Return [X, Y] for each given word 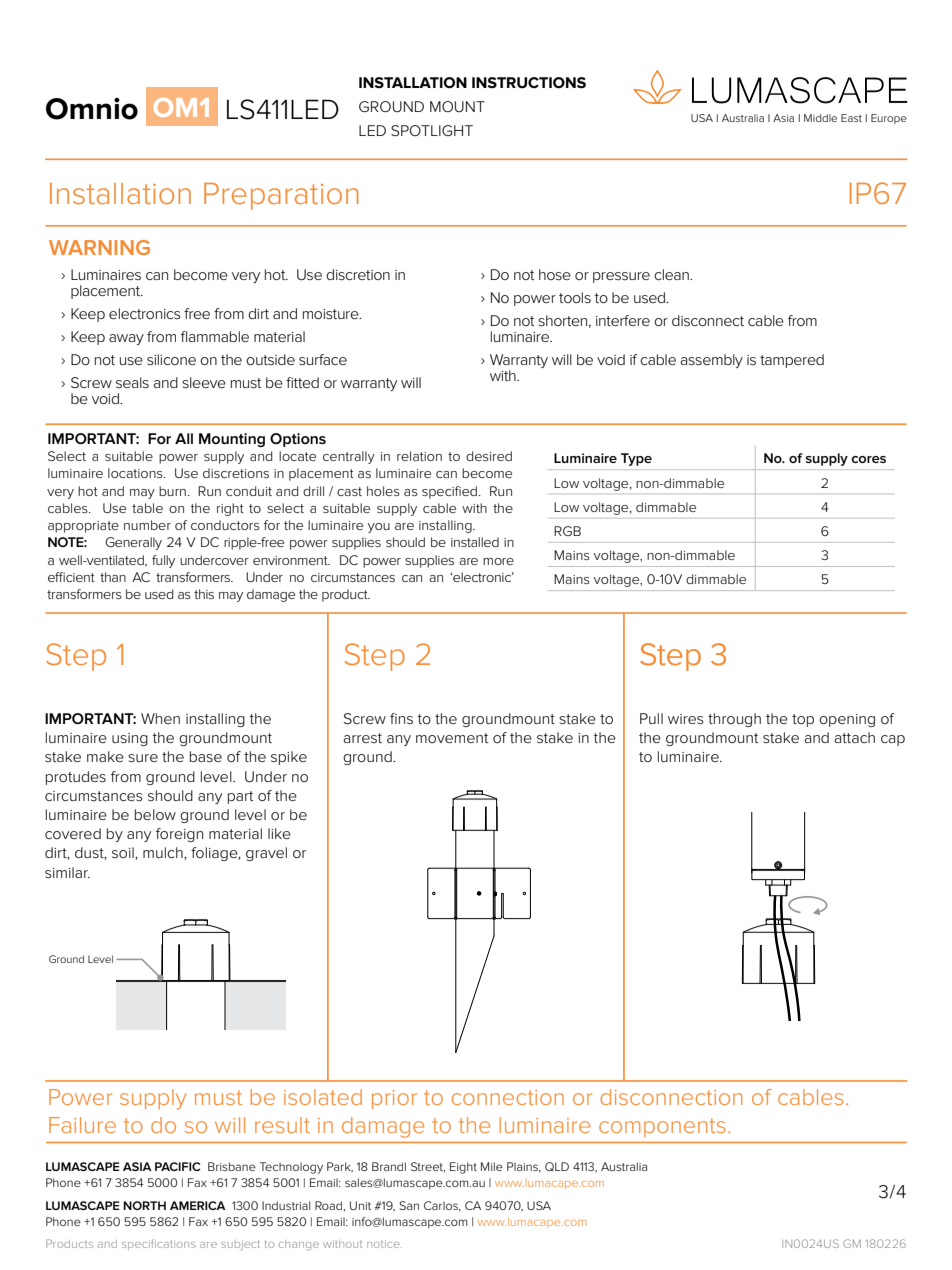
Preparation [281, 196]
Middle [820, 118]
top [803, 720]
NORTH [144, 1205]
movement [452, 738]
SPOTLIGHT [432, 130]
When [160, 718]
